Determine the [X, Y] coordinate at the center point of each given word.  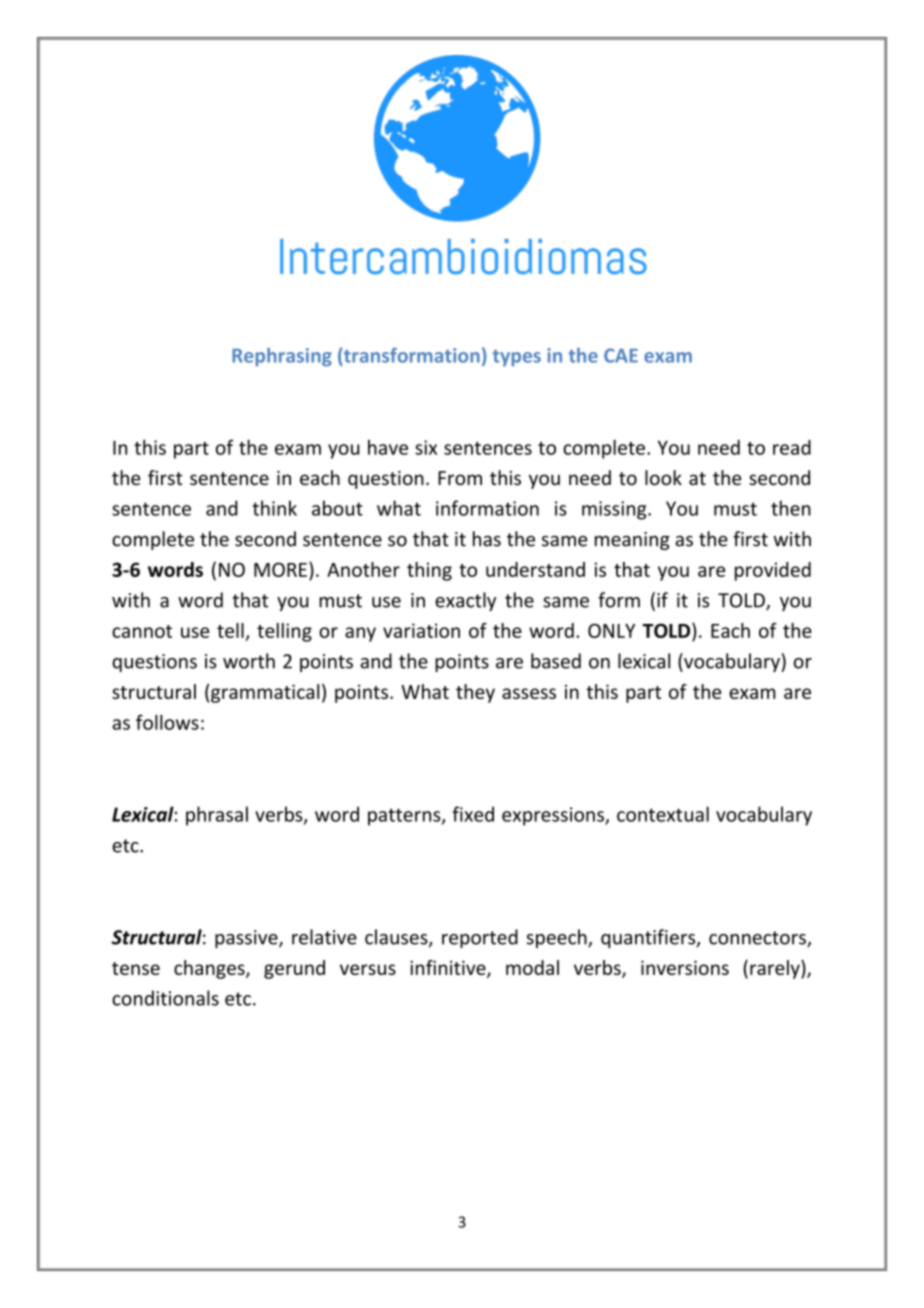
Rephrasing [282, 357]
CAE [621, 355]
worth [249, 661]
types [517, 358]
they [475, 693]
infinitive [449, 968]
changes [210, 969]
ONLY [611, 630]
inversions [685, 967]
